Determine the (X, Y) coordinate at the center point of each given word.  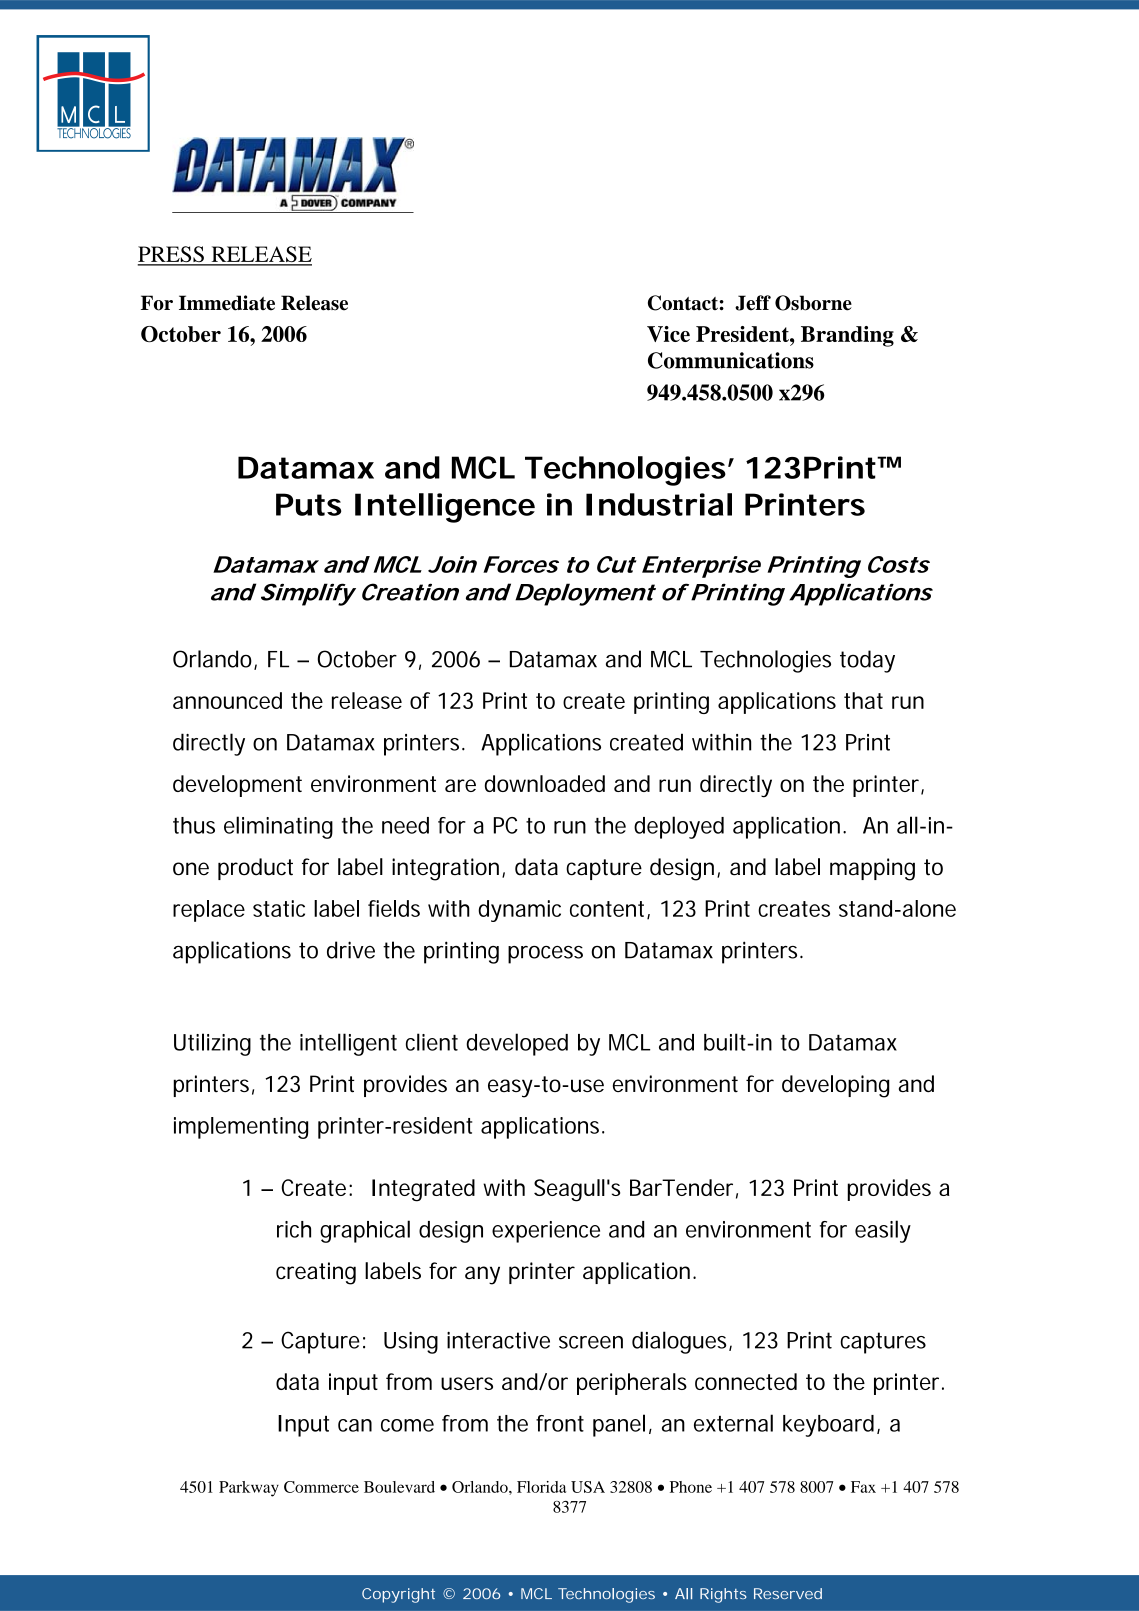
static (279, 908)
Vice (668, 334)
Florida (541, 1487)
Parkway (249, 1489)
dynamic (519, 911)
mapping (872, 869)
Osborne (813, 303)
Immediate (227, 303)
